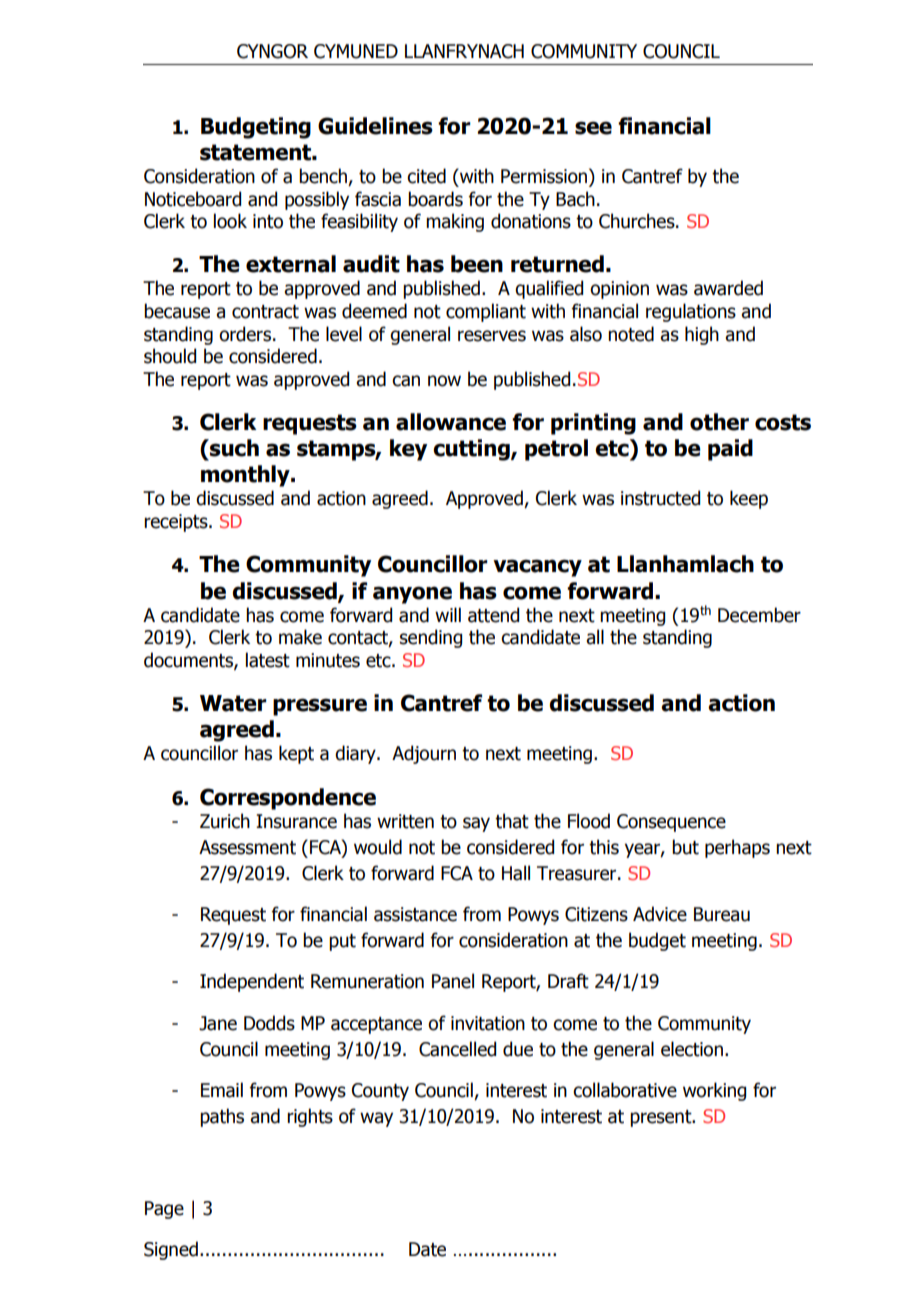  Describe the element at coordinates (233, 703) in the document. I see `Water` at that location.
